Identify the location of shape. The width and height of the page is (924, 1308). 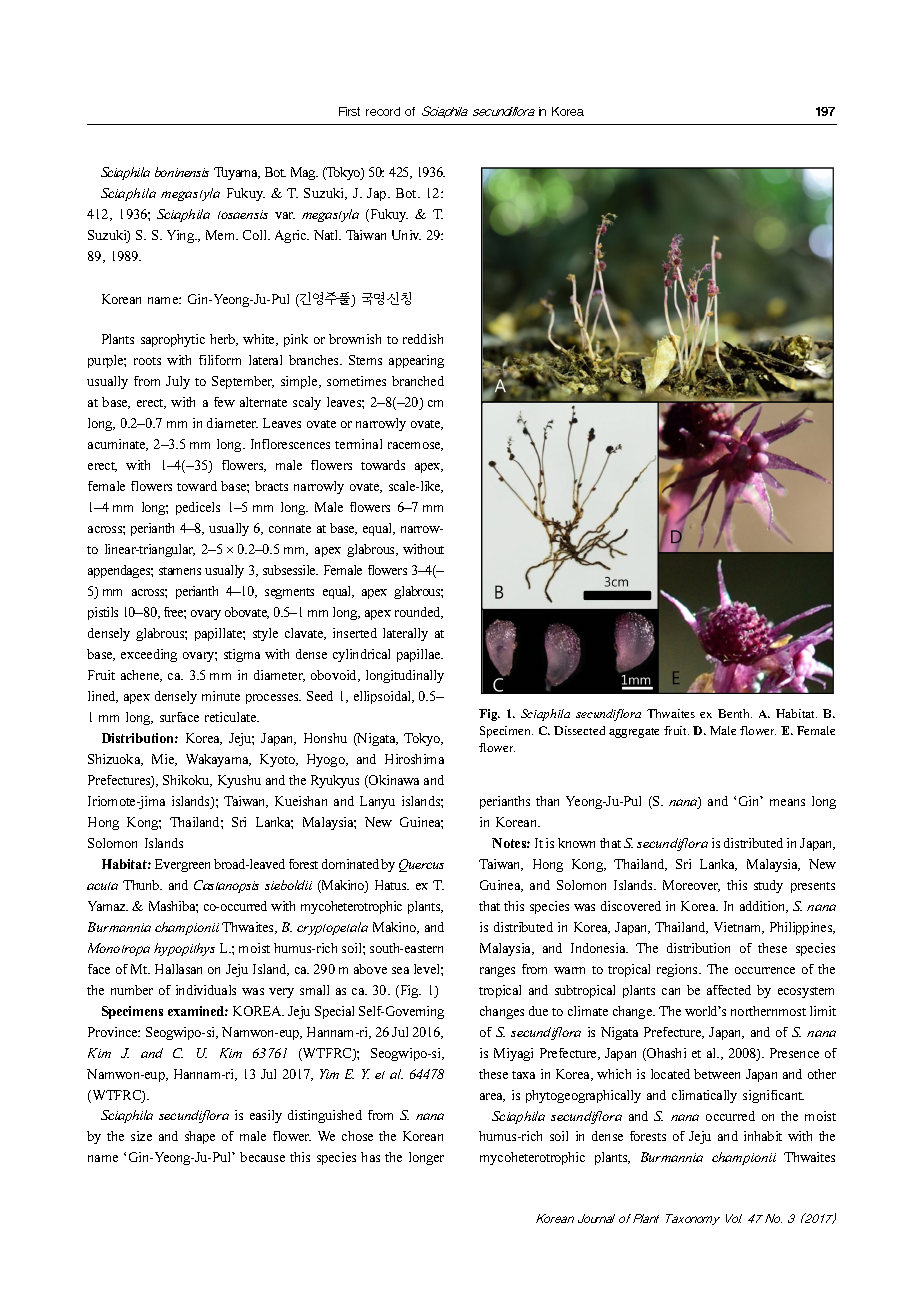
(200, 1137).
